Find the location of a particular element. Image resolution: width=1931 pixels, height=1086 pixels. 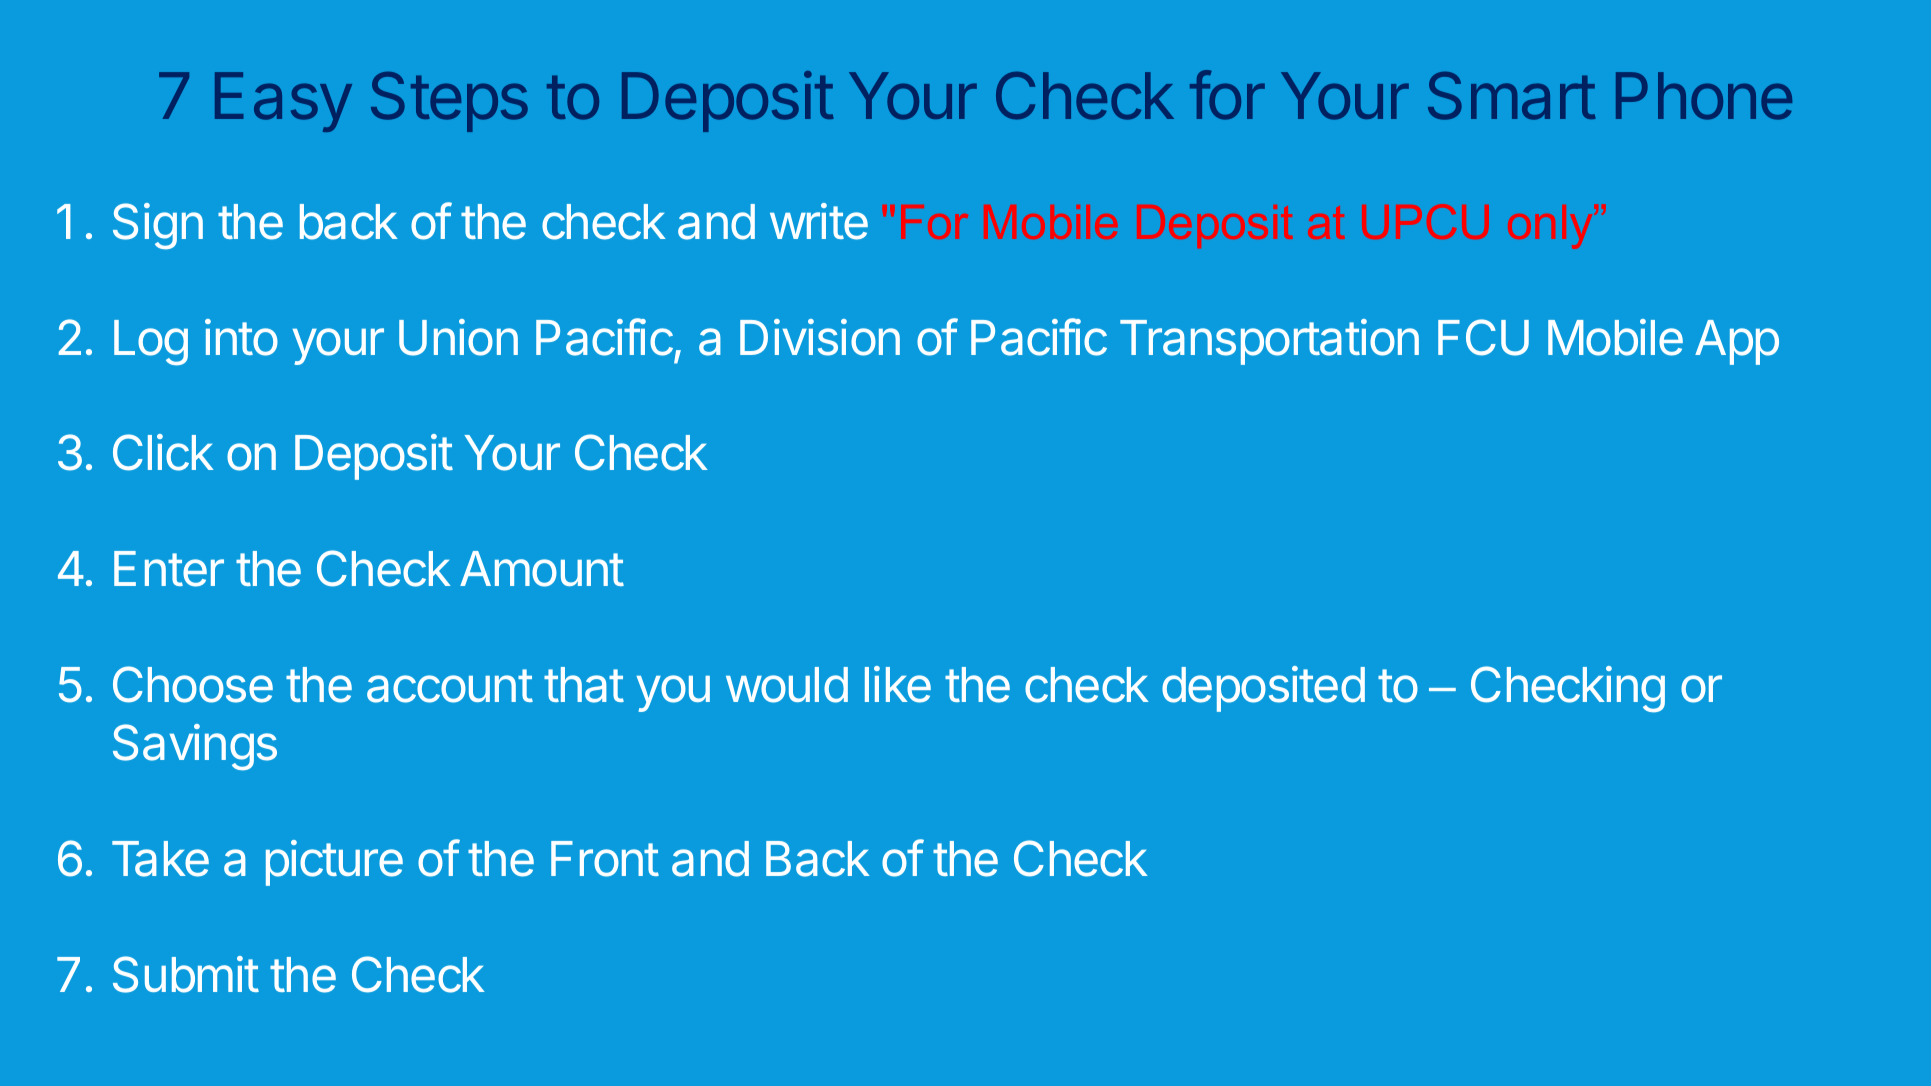

write is located at coordinates (819, 221).
